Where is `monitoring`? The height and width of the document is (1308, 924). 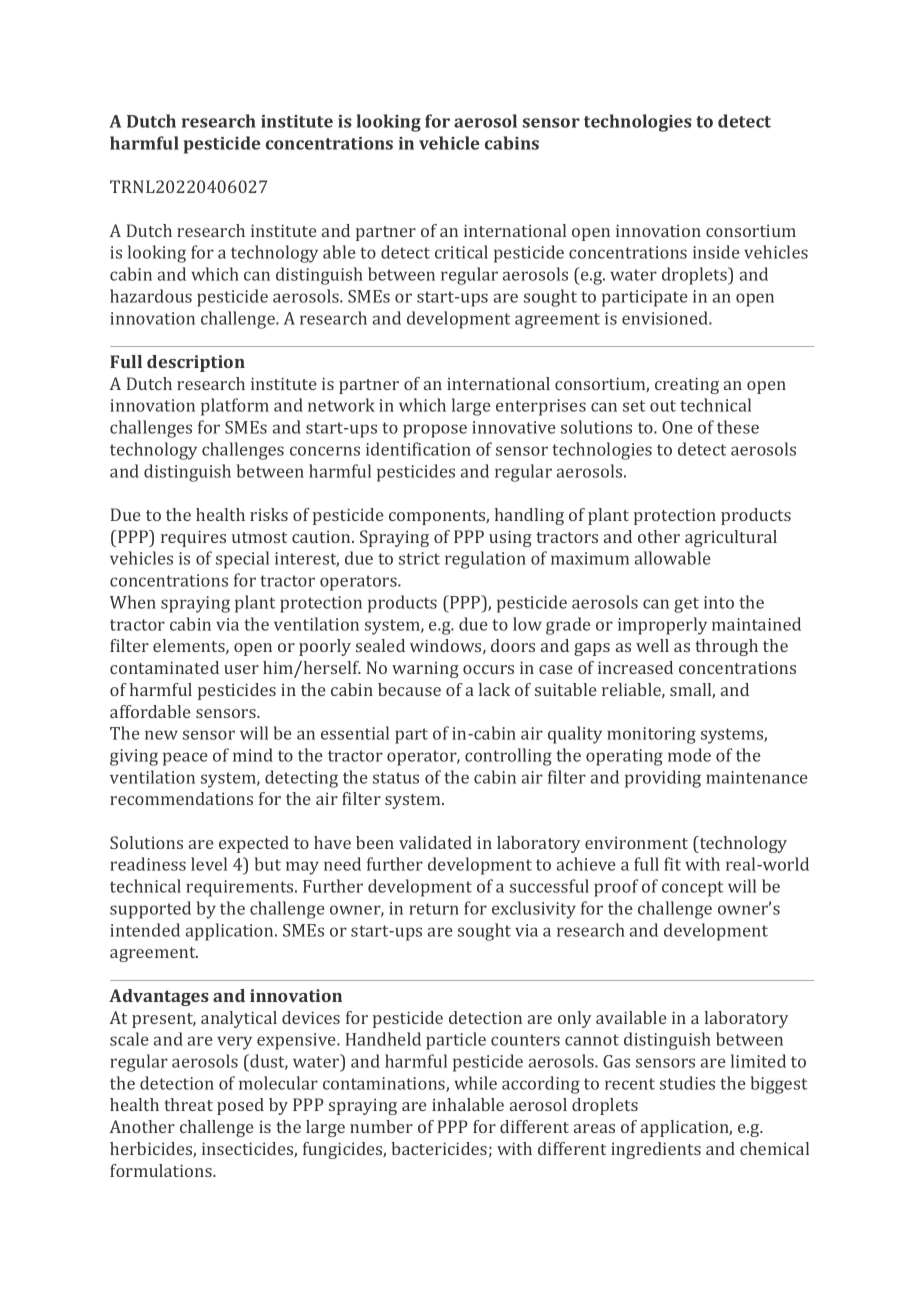 monitoring is located at coordinates (651, 735).
